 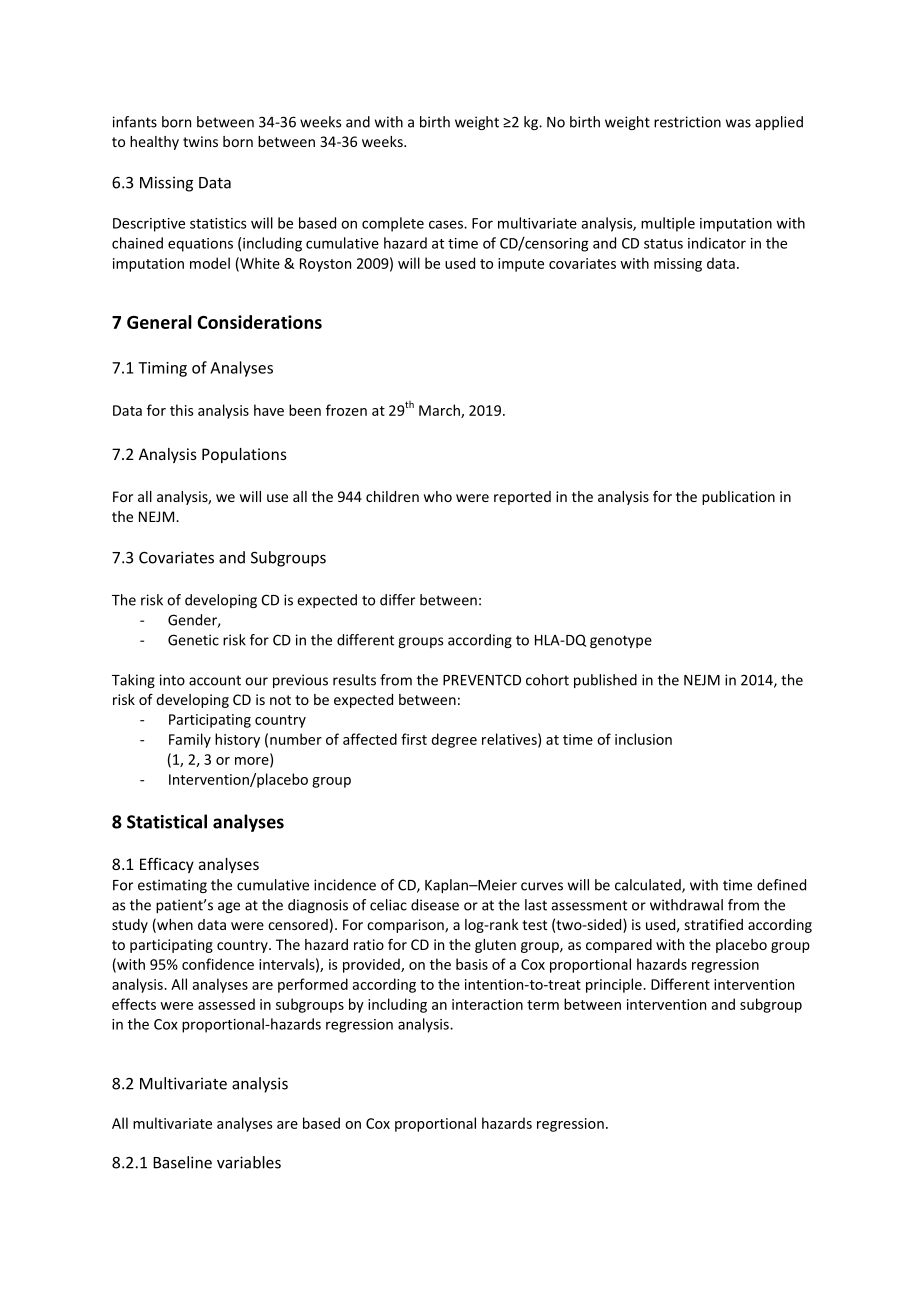 I want to click on inclusion, so click(x=643, y=739).
